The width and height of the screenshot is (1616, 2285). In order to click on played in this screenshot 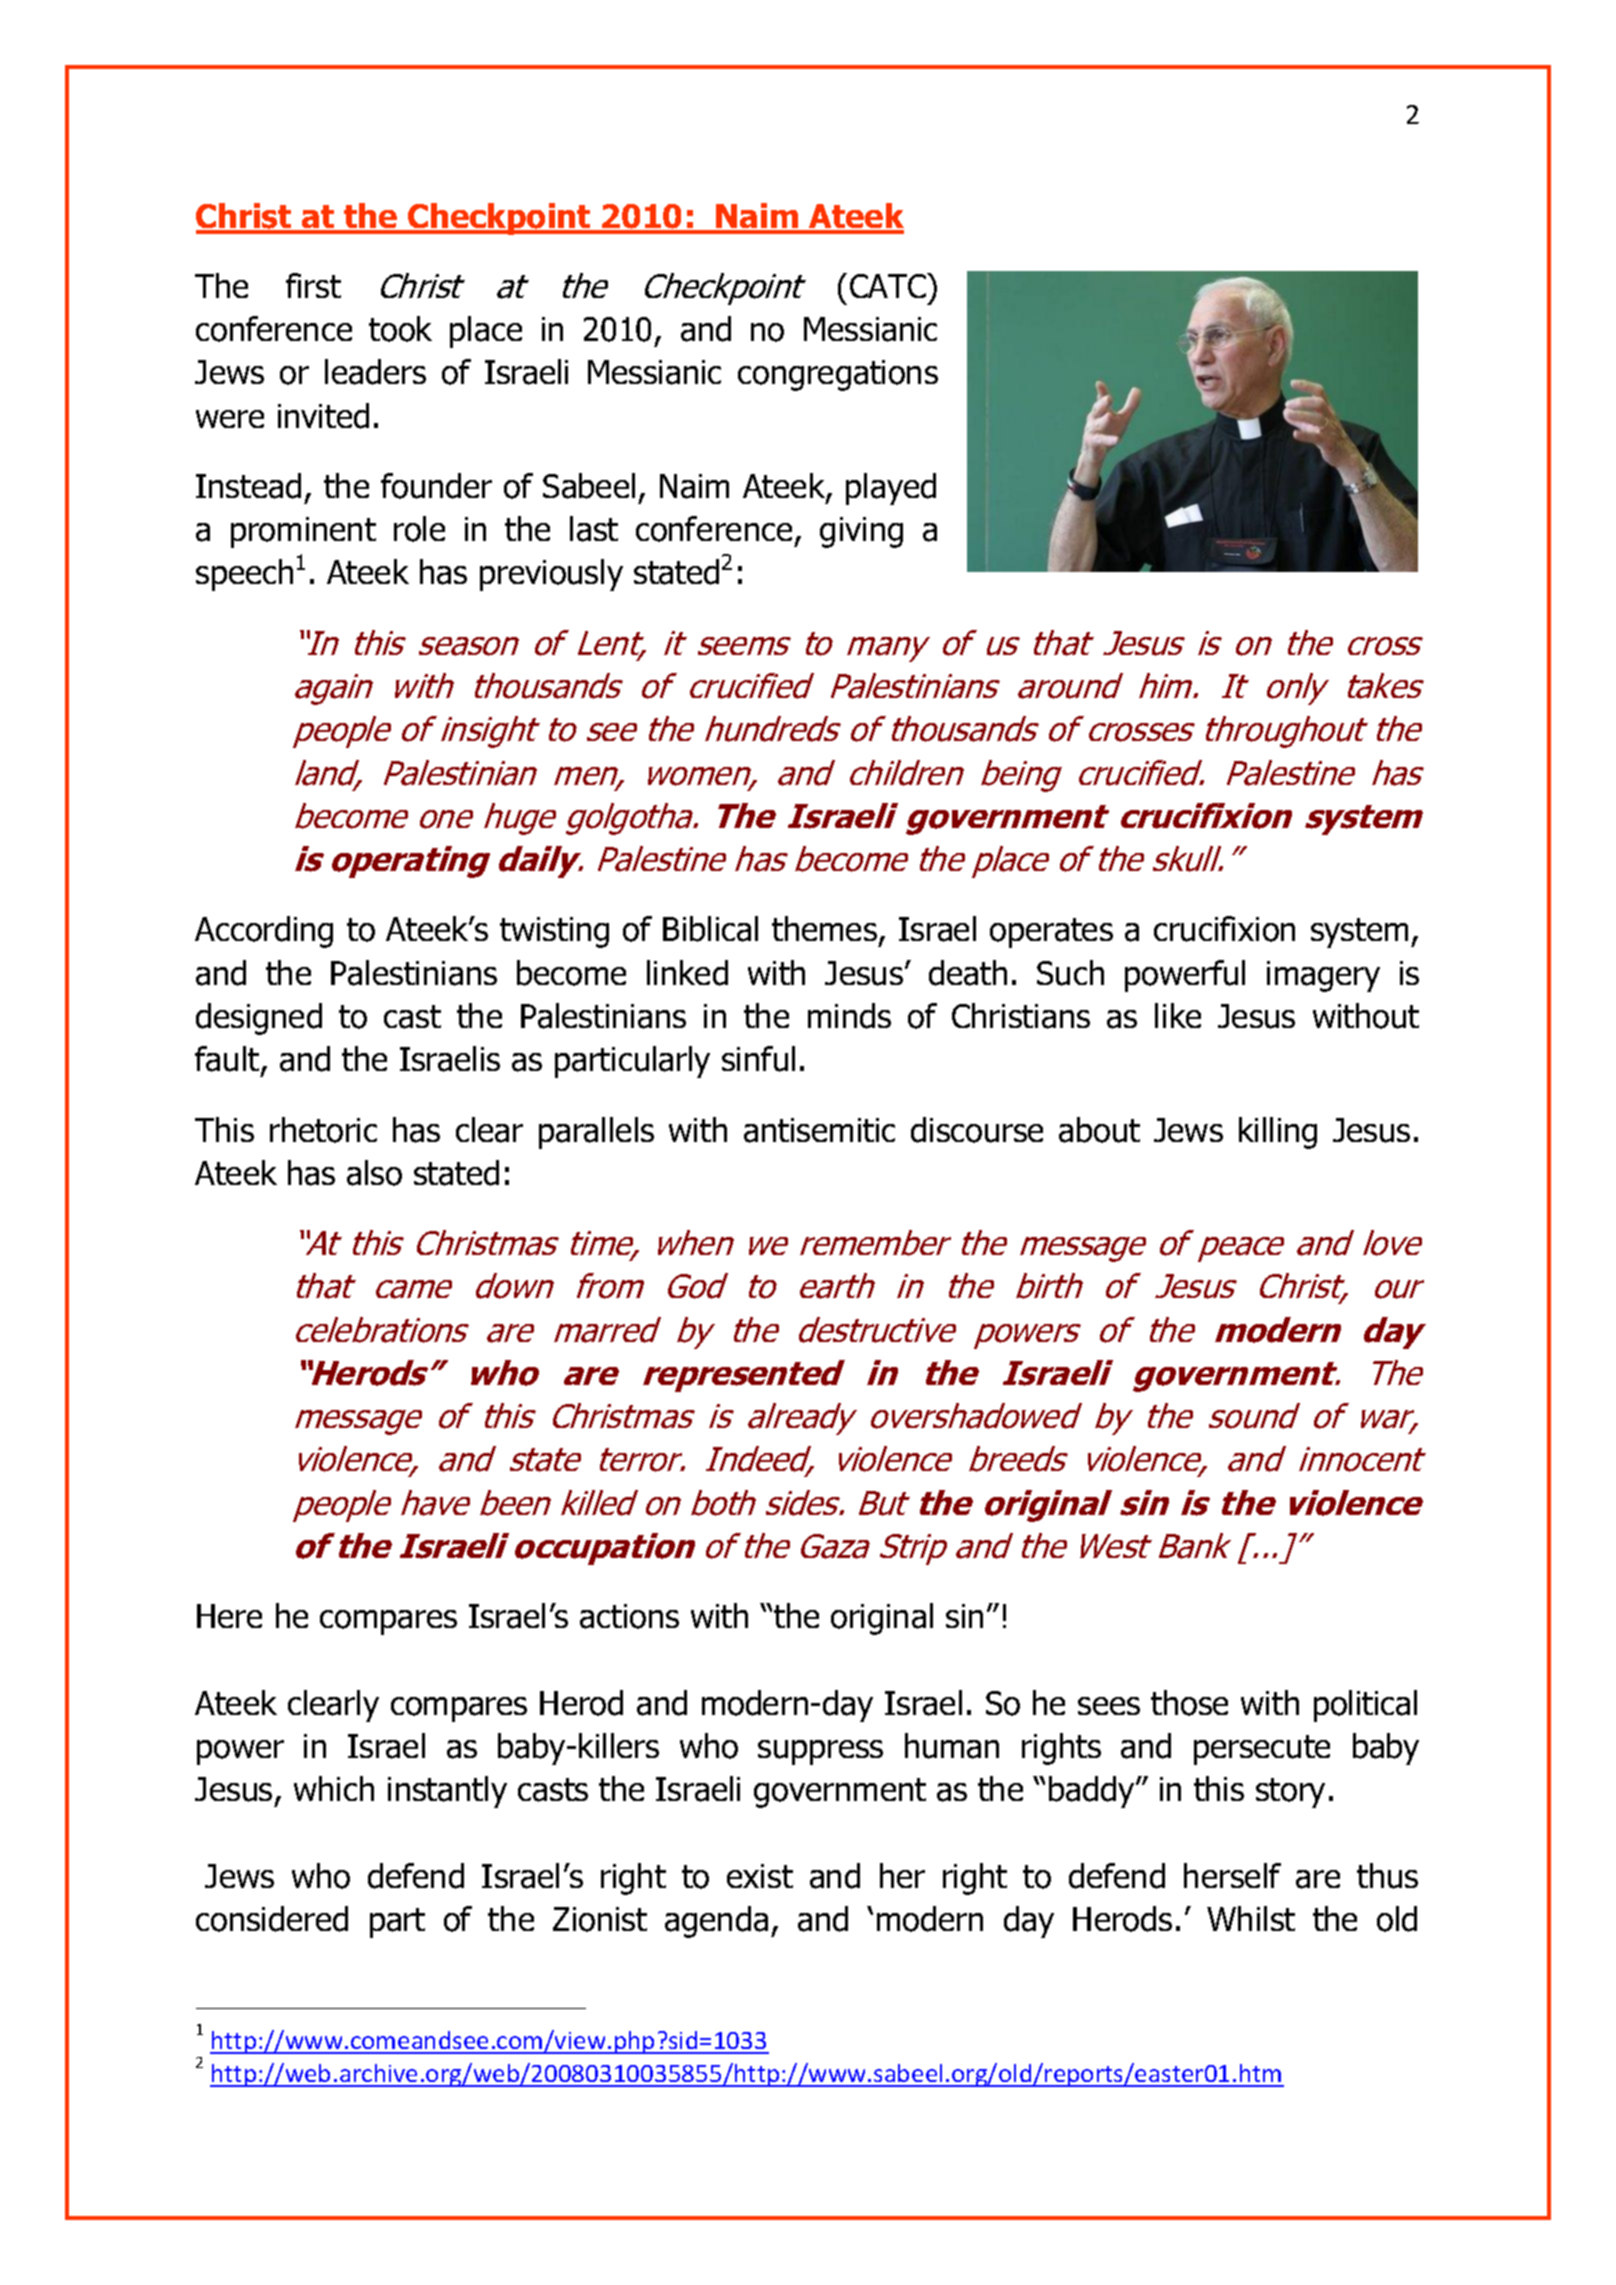, I will do `click(891, 489)`.
